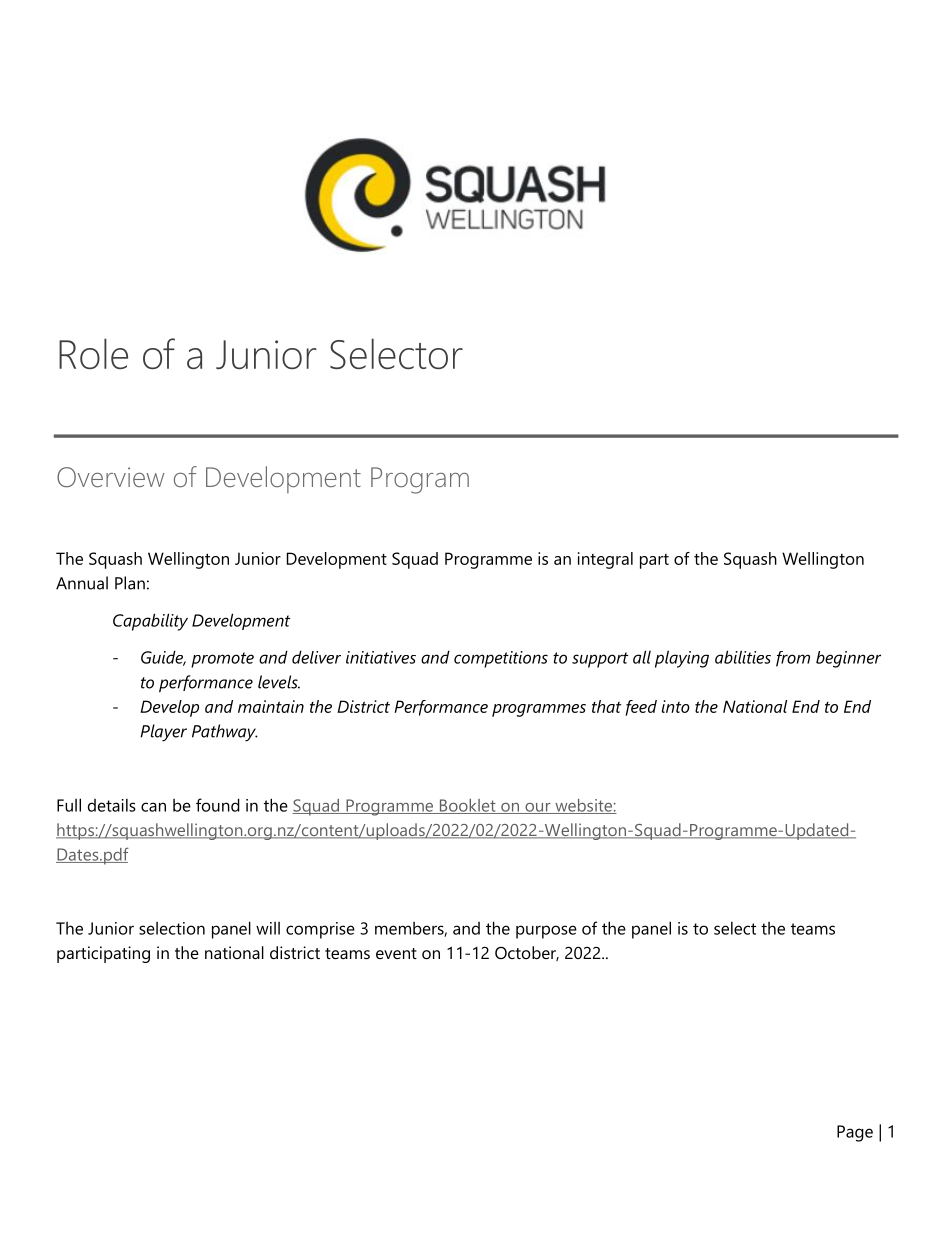 This page has height=1233, width=952. What do you see at coordinates (605, 560) in the page?
I see `integral` at bounding box center [605, 560].
